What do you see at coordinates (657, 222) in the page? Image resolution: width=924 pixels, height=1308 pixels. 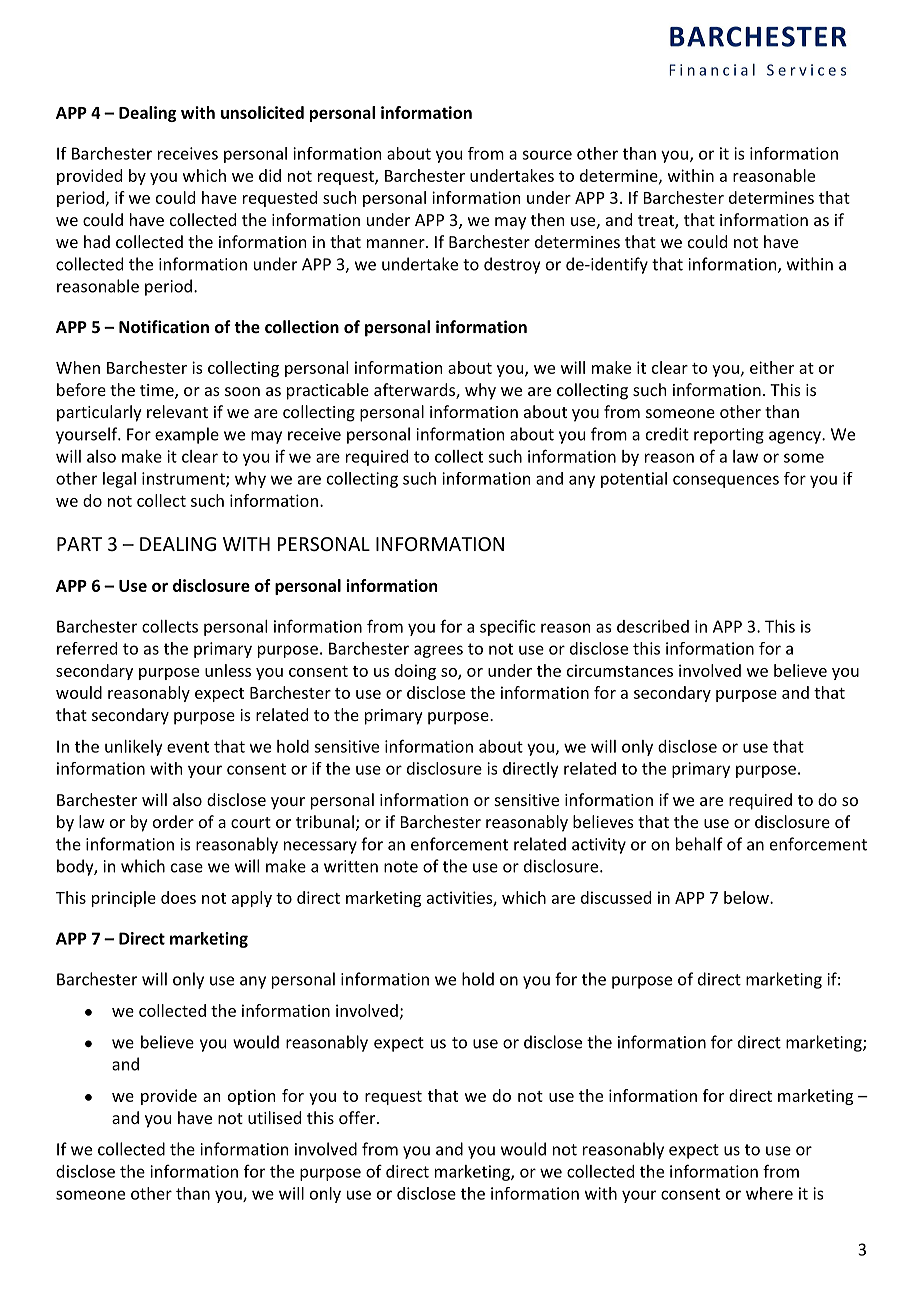 I see `treat` at bounding box center [657, 222].
